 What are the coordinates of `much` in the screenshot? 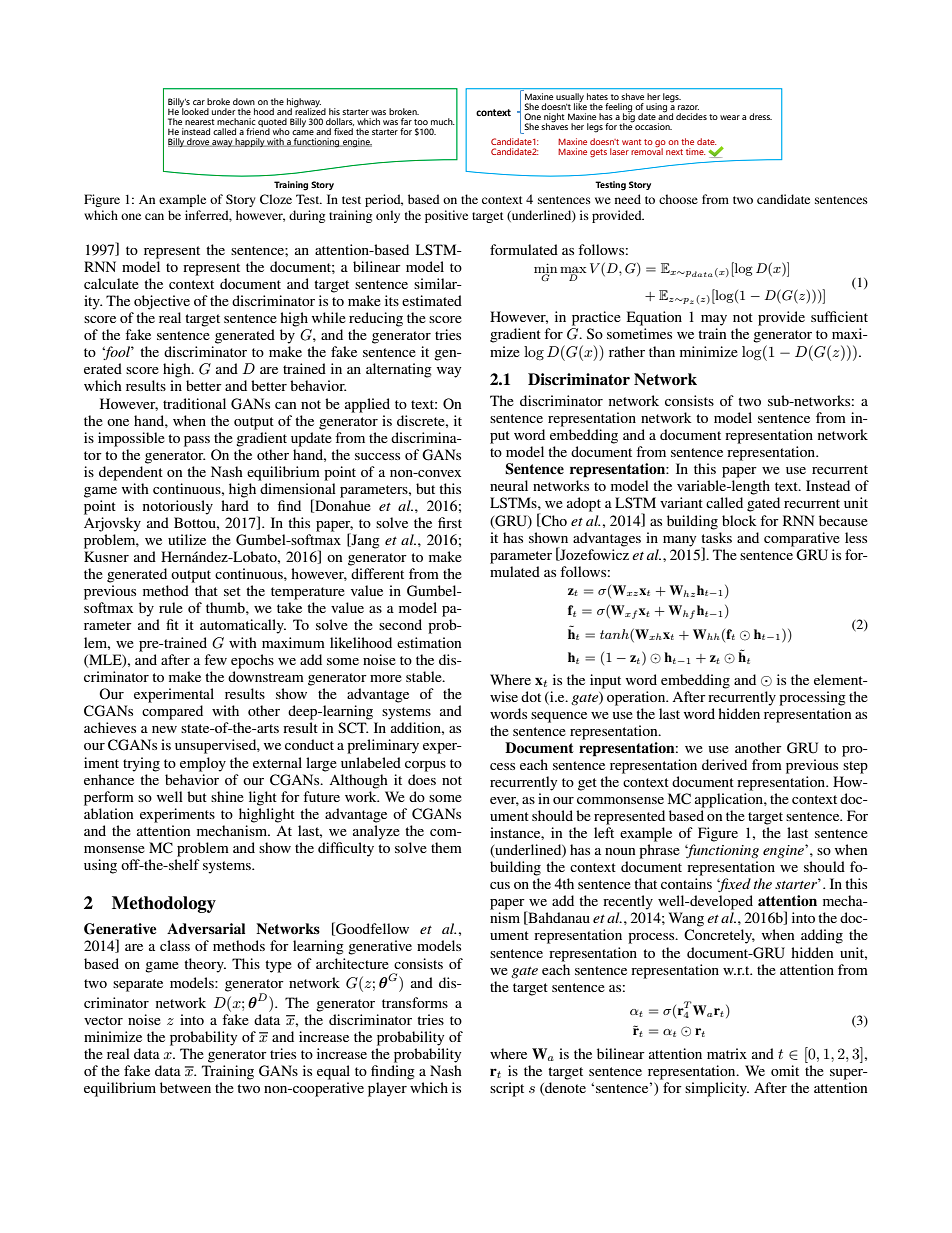 It's located at (443, 121).
